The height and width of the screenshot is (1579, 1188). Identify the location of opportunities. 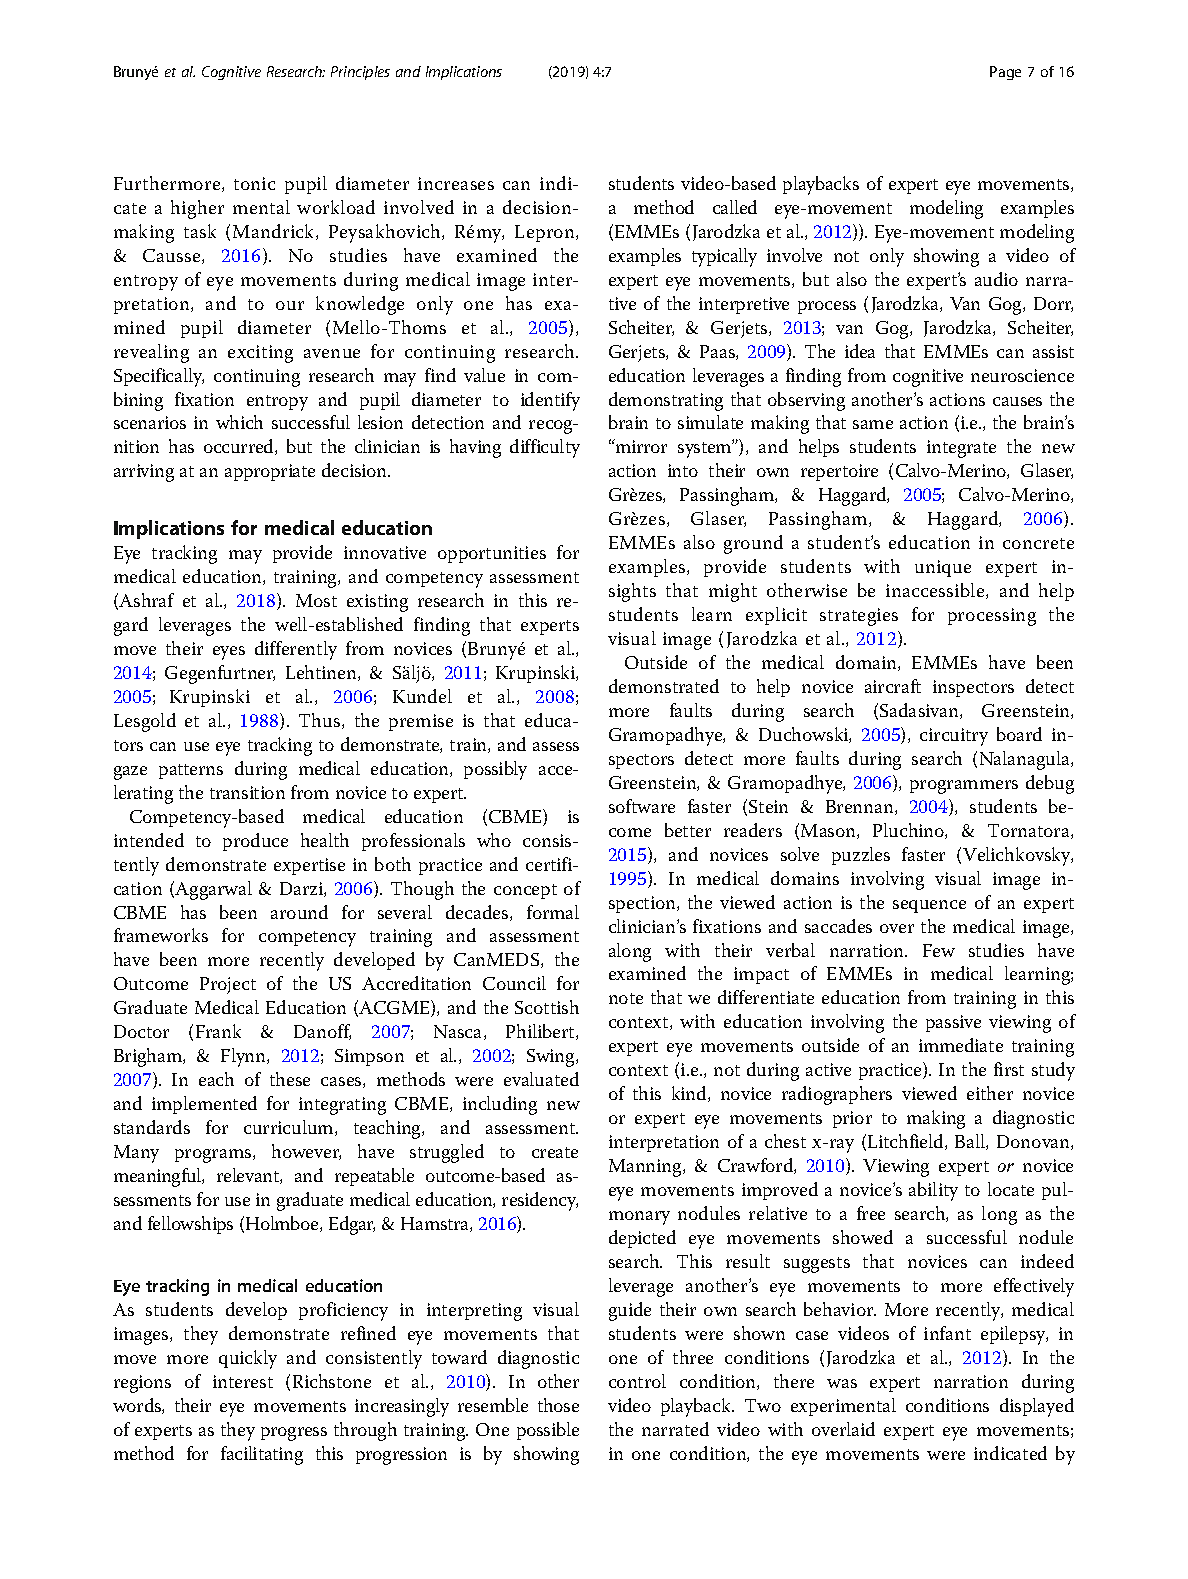
(492, 554).
